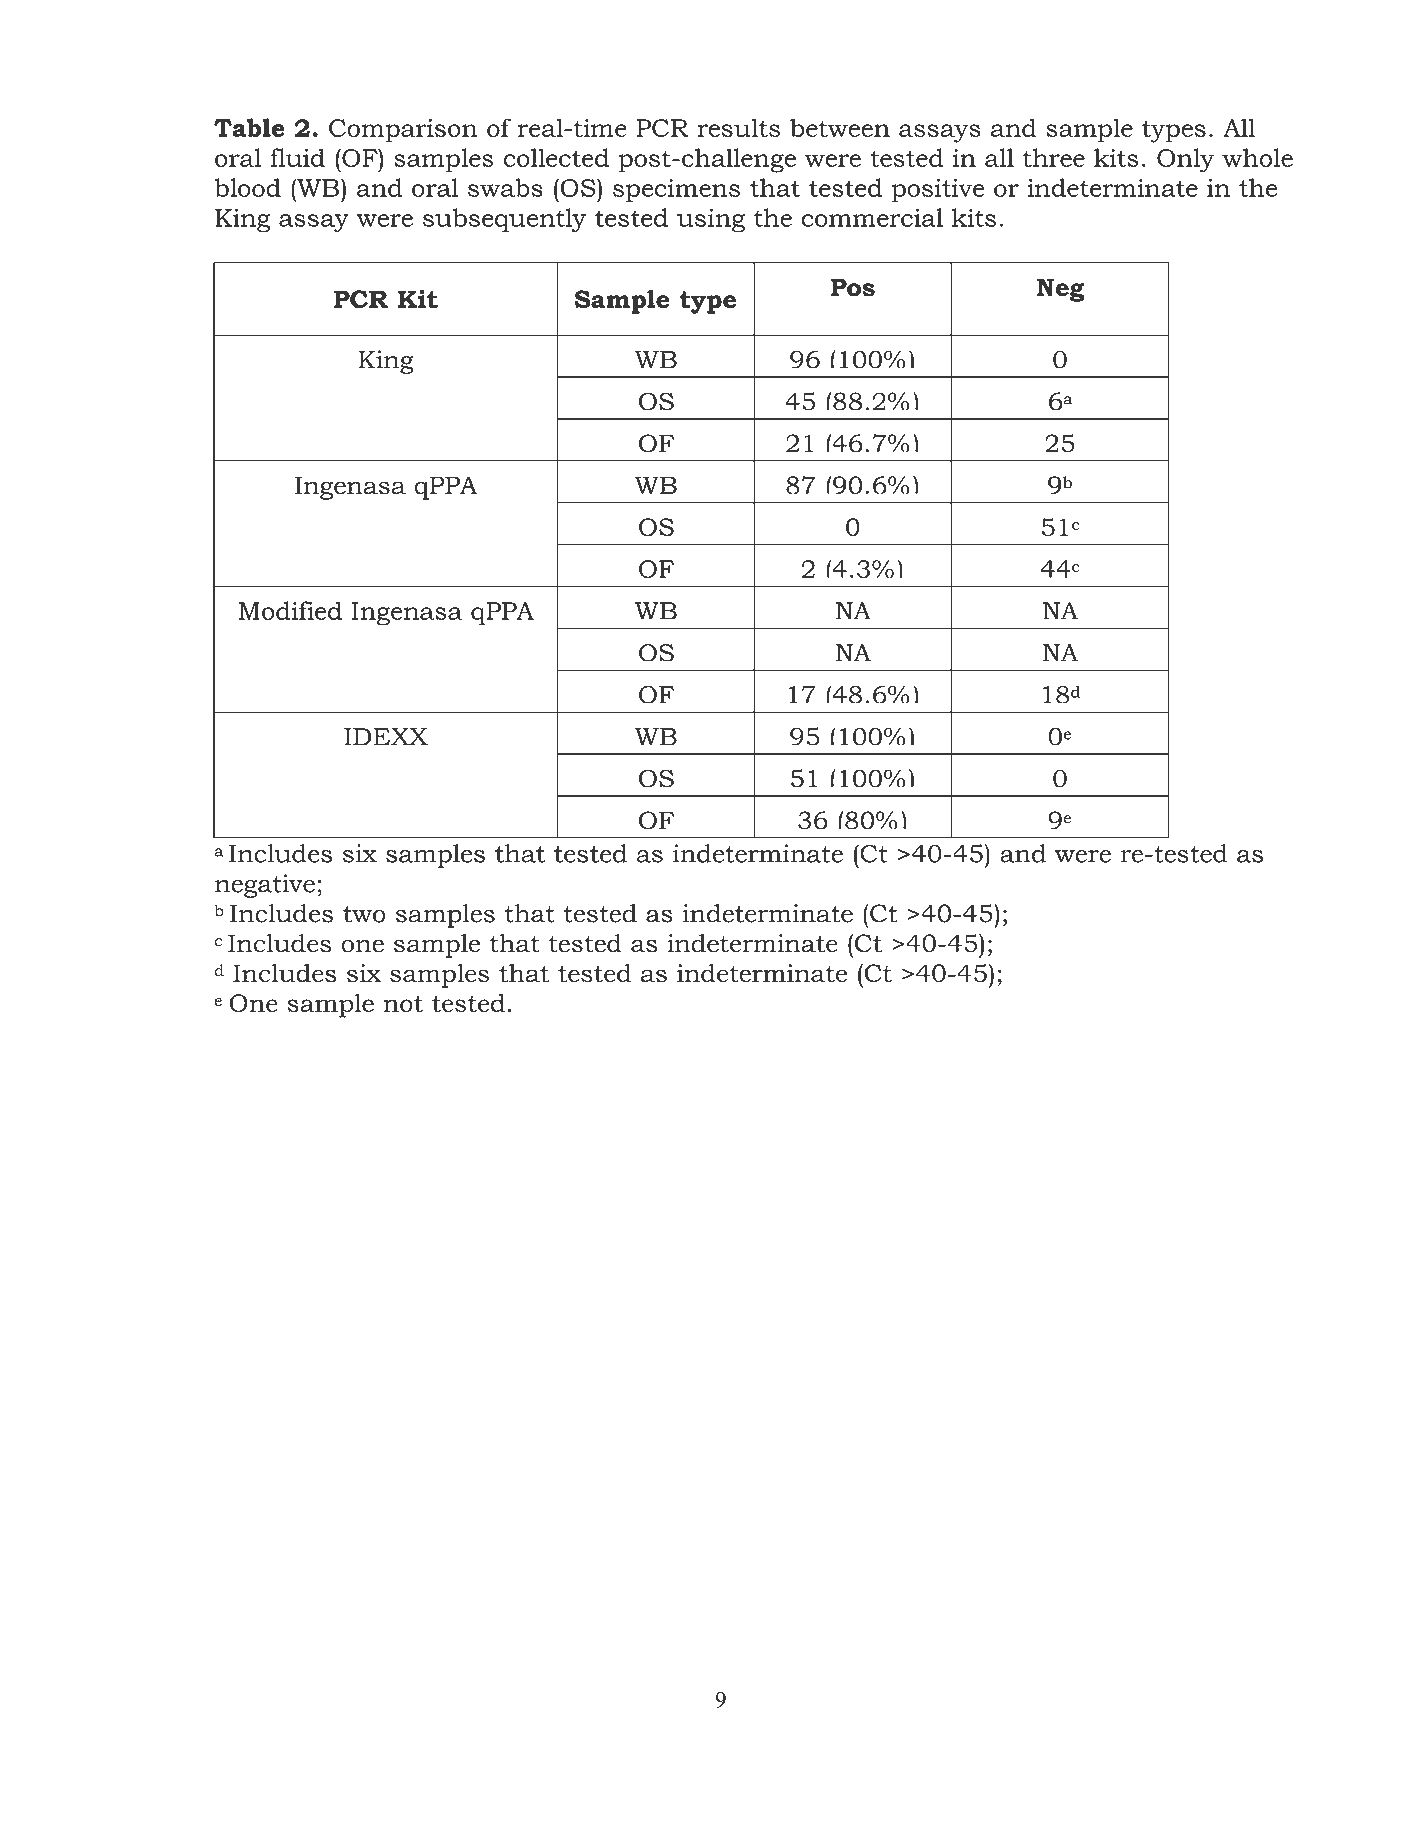 Image resolution: width=1409 pixels, height=1823 pixels. What do you see at coordinates (265, 886) in the image?
I see `negative` at bounding box center [265, 886].
